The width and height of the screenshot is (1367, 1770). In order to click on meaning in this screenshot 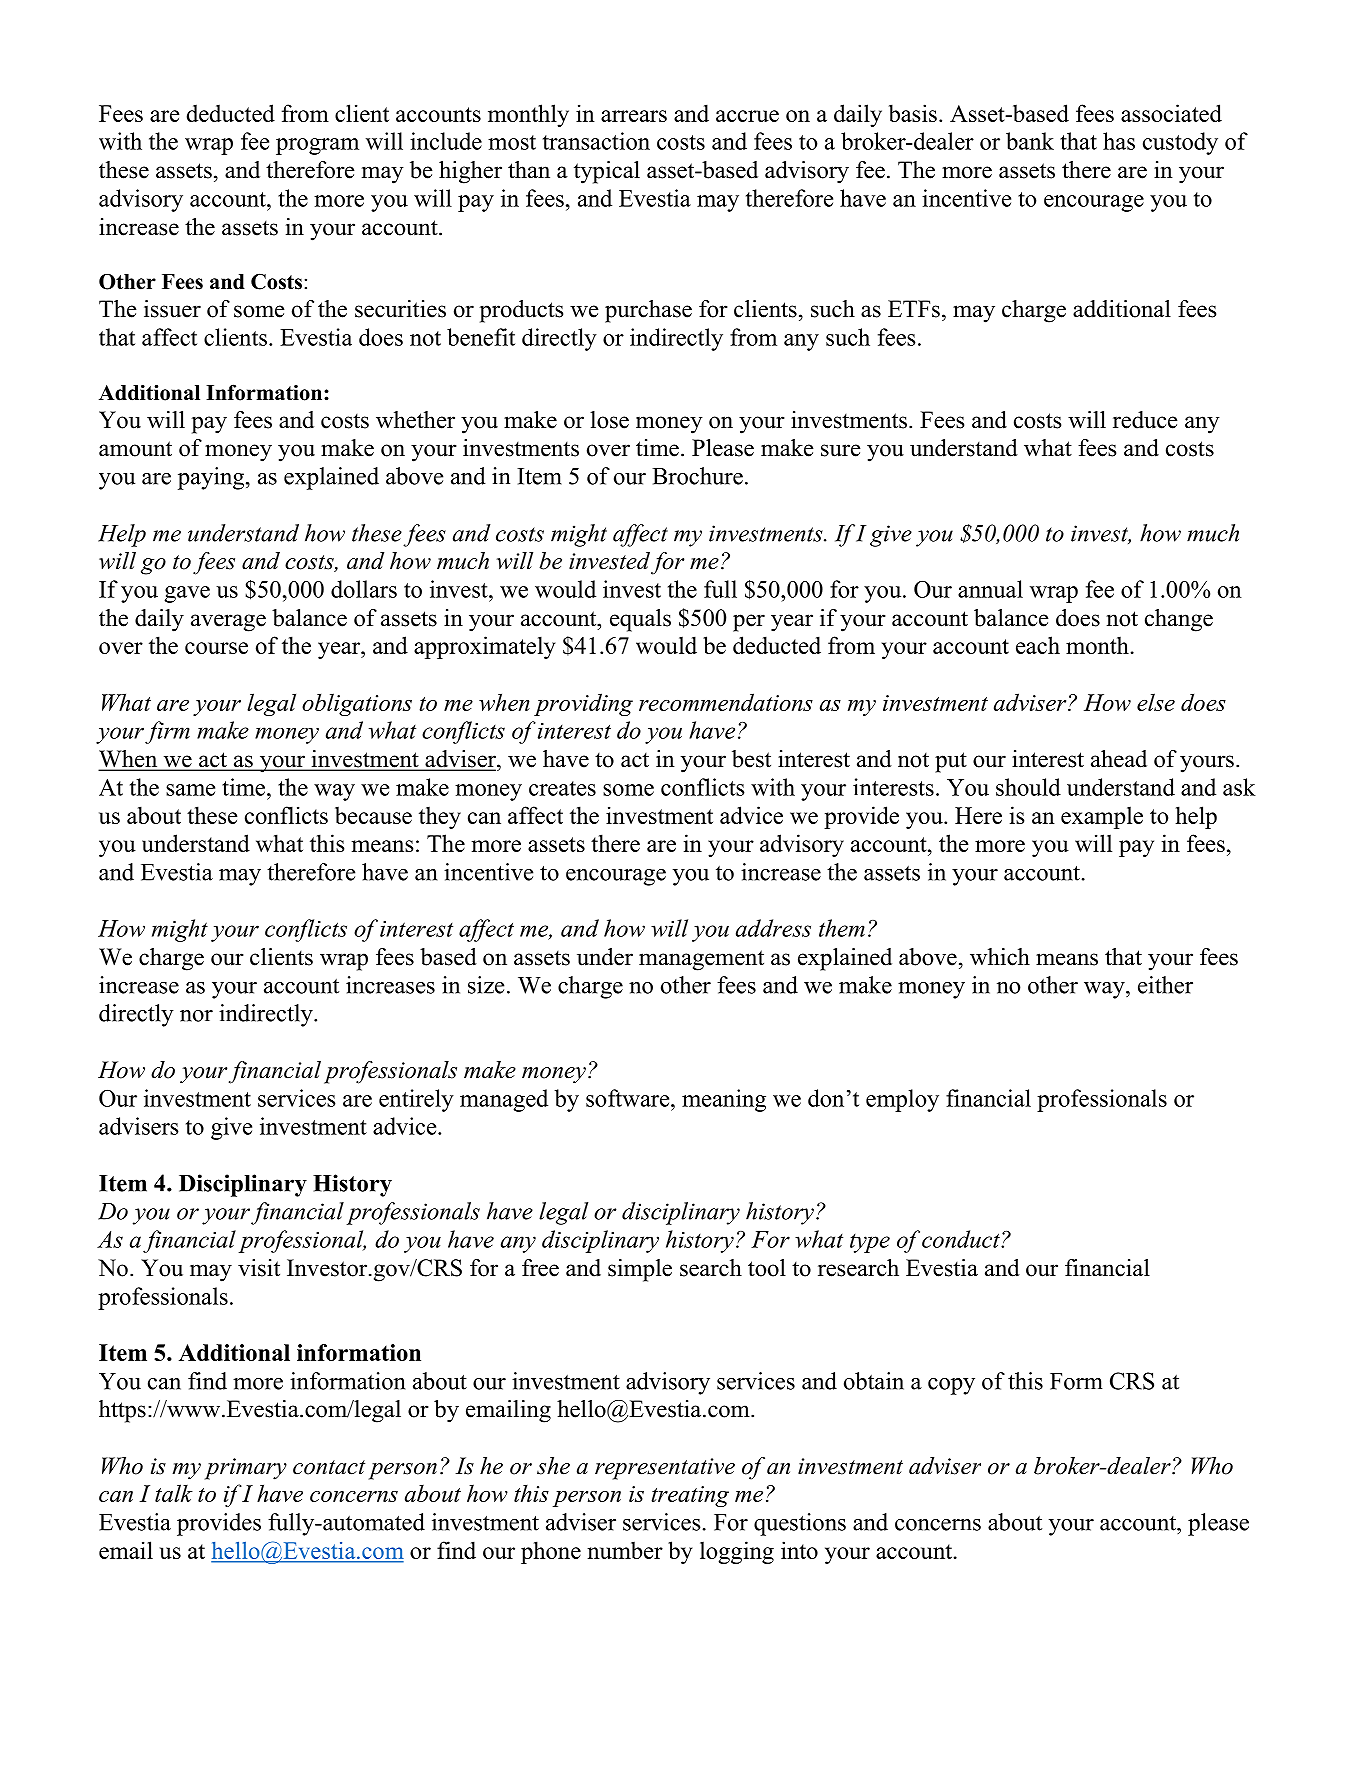, I will do `click(724, 1100)`.
